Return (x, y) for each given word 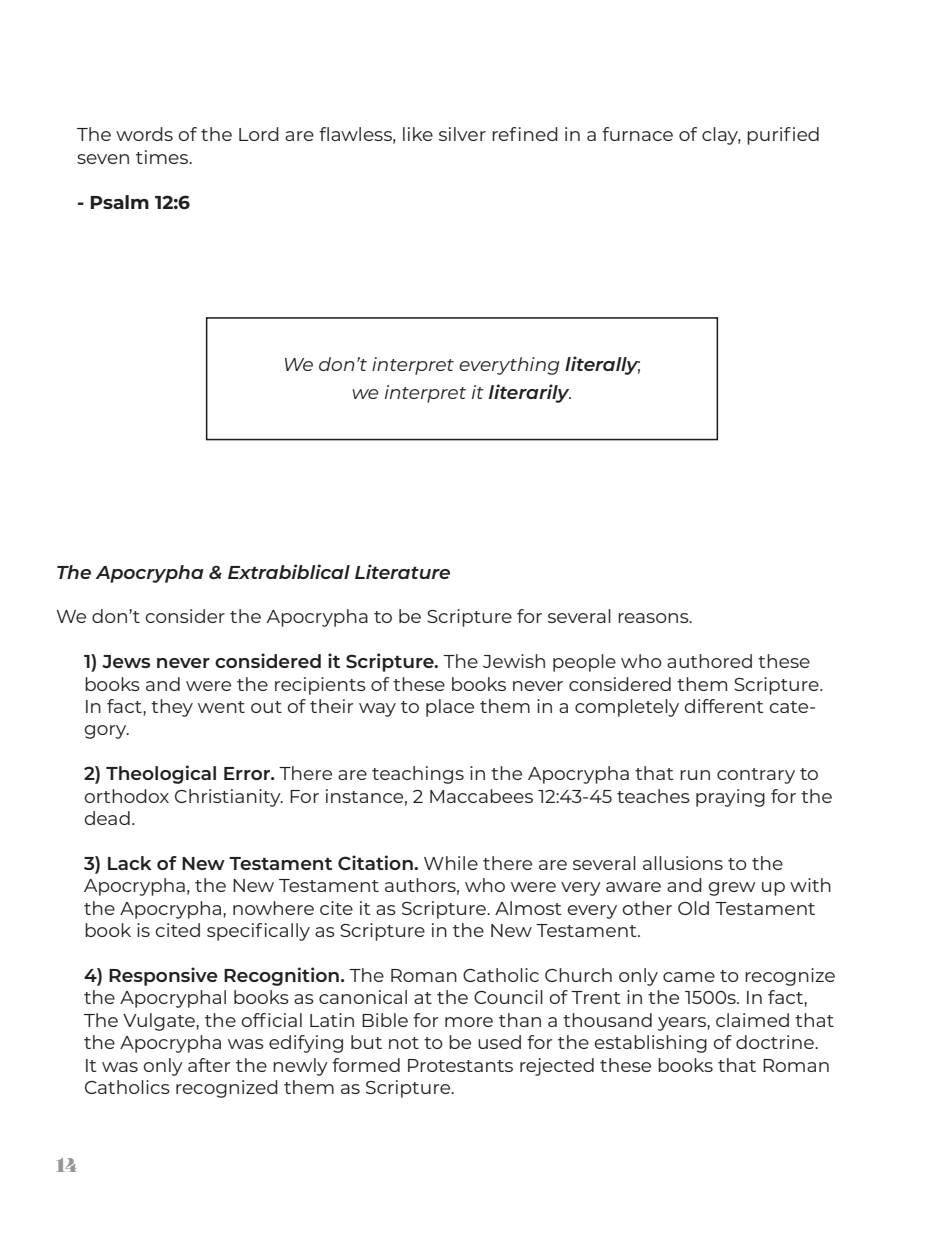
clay (721, 136)
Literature (402, 571)
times (163, 157)
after (209, 1065)
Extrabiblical (289, 571)
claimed (752, 1020)
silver (462, 134)
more (469, 1022)
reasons (654, 618)
